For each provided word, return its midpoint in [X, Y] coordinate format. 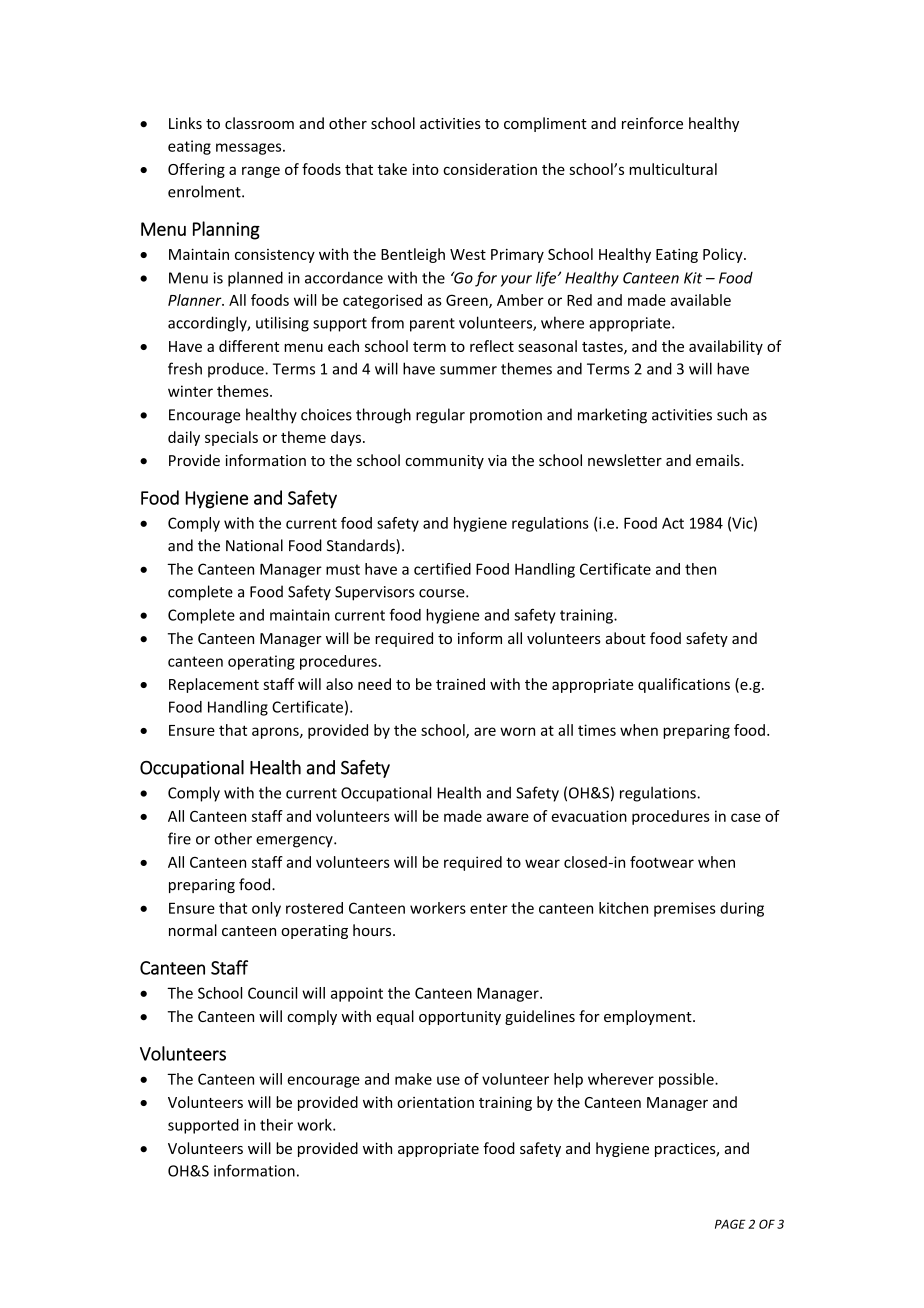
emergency [295, 842]
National [254, 545]
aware [508, 817]
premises [685, 909]
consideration [490, 169]
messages [250, 149]
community [444, 462]
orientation [435, 1102]
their [276, 1125]
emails [719, 460]
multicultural [673, 169]
